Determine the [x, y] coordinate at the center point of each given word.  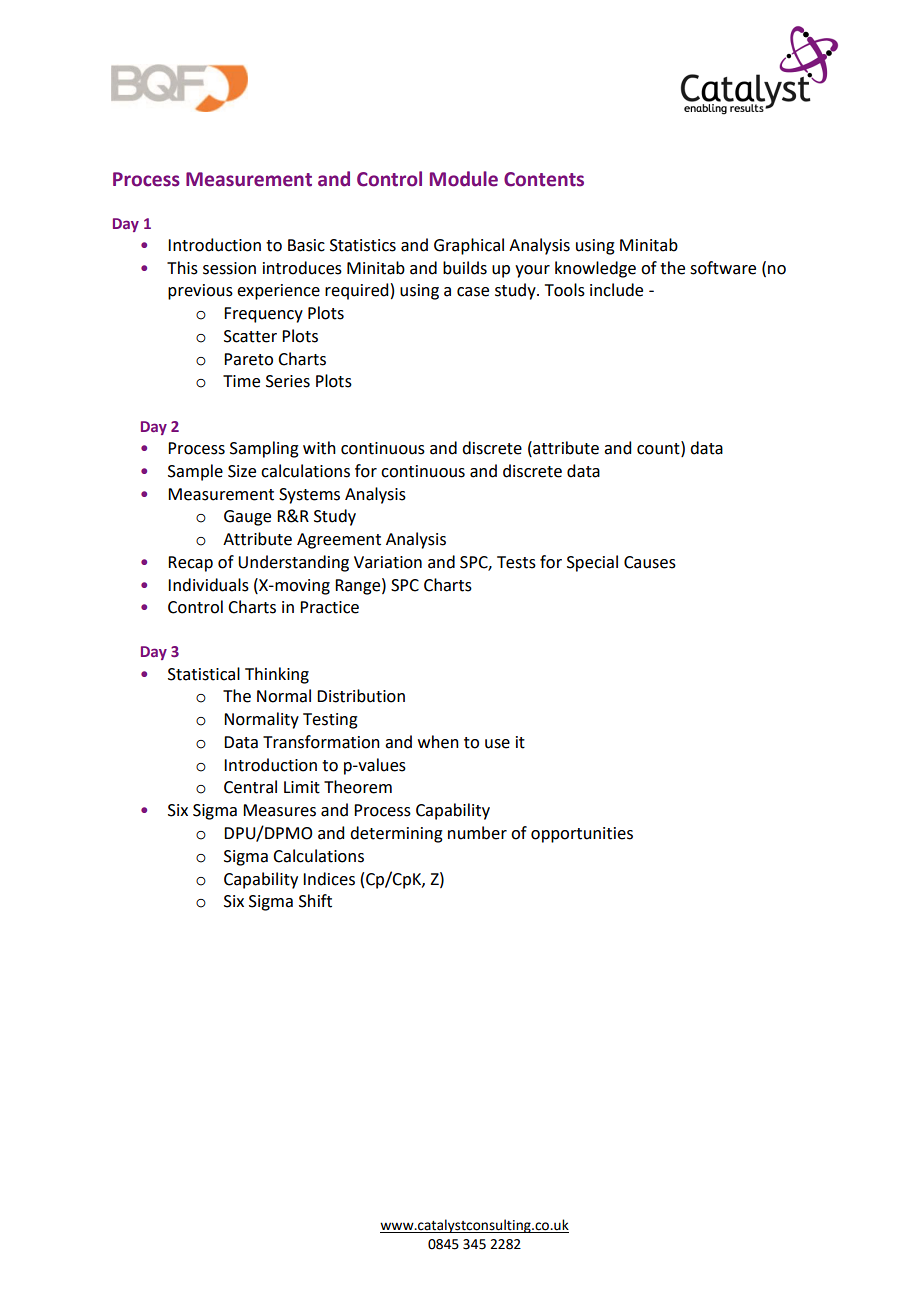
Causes [650, 562]
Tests [516, 562]
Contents [544, 179]
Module [464, 179]
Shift [315, 901]
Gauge [247, 518]
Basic [306, 245]
